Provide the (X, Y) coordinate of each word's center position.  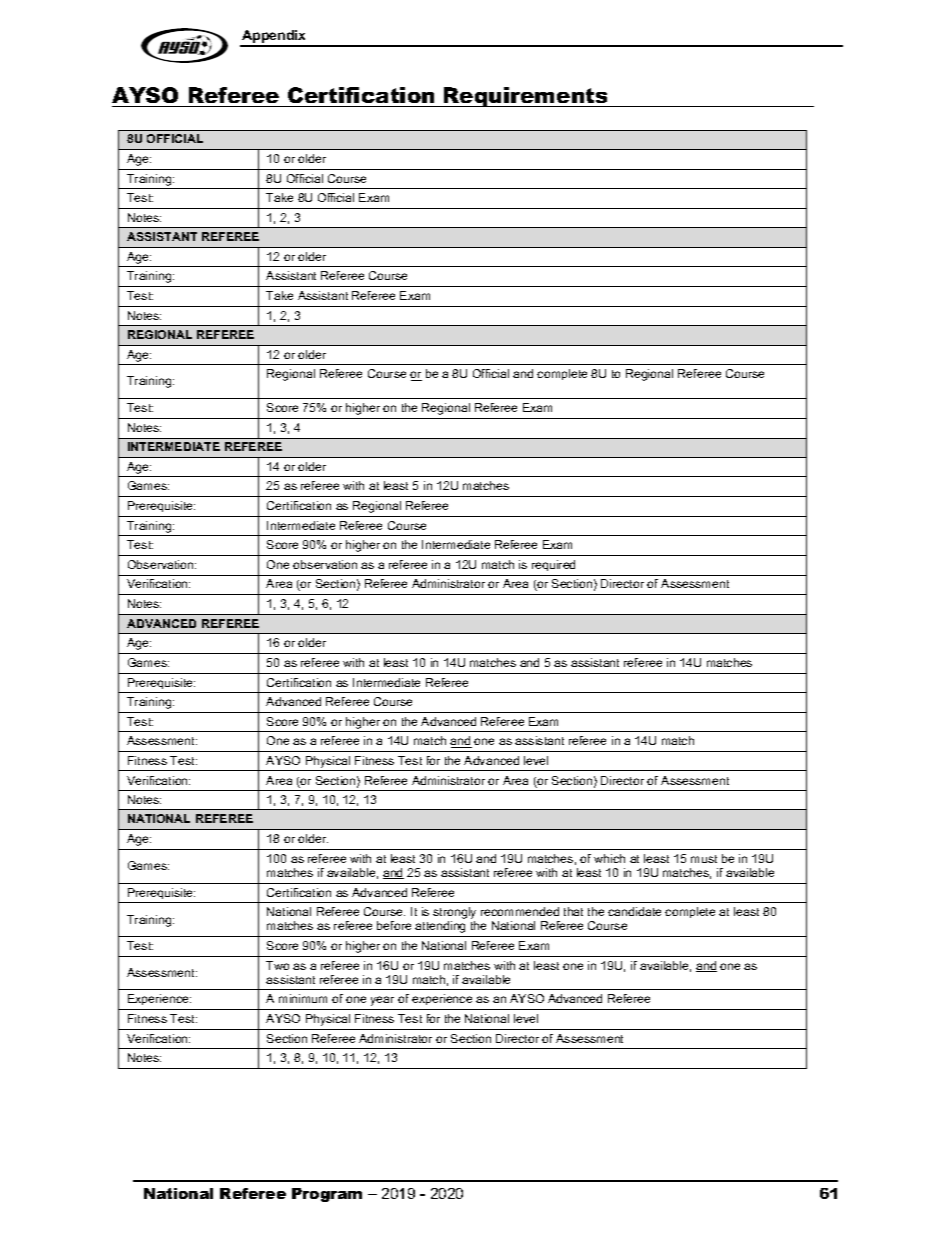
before (394, 925)
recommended (520, 911)
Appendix (274, 38)
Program (327, 1195)
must (704, 859)
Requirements (526, 97)
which (609, 858)
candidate (634, 911)
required (553, 565)
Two (277, 965)
